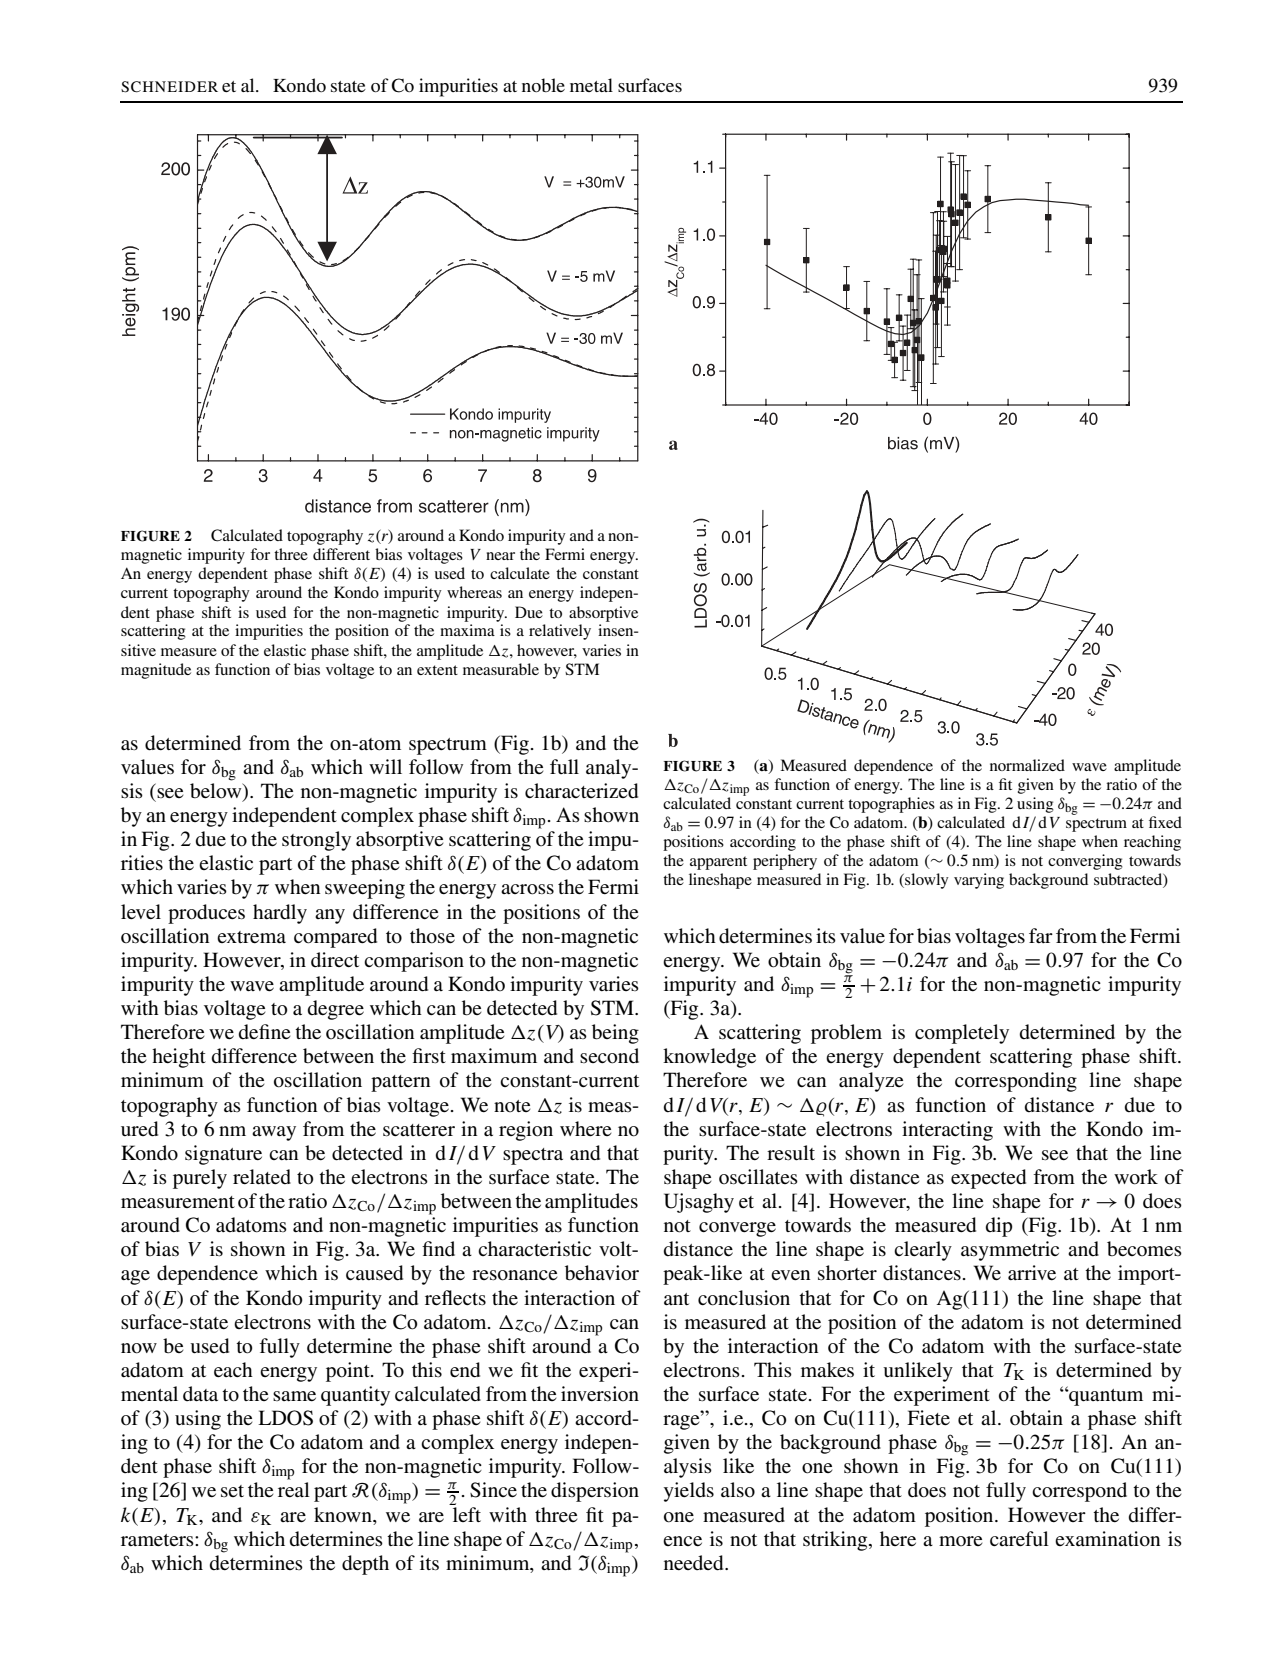 Image resolution: width=1266 pixels, height=1670 pixels. I want to click on apparent, so click(718, 863).
